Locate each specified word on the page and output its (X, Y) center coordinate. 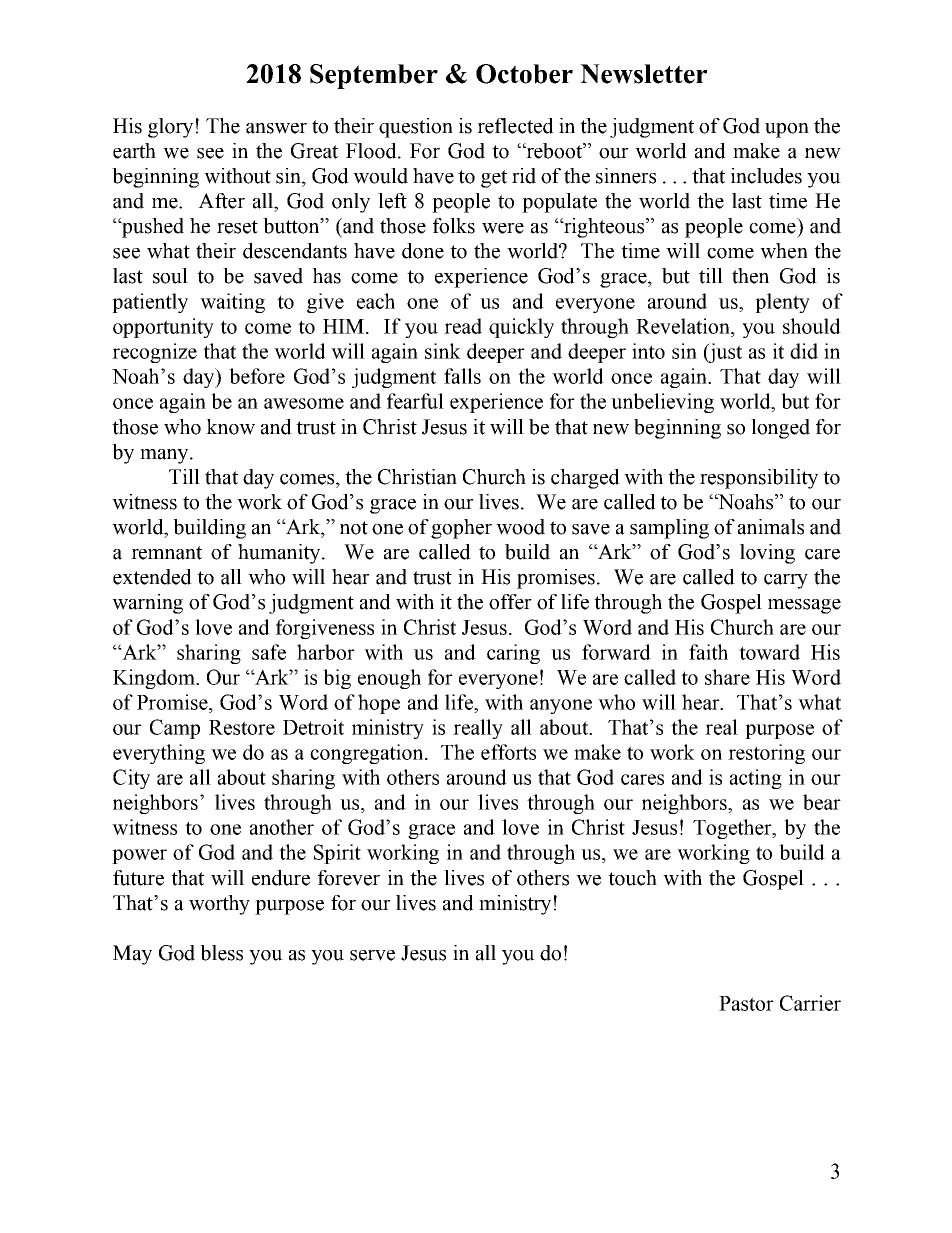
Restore (242, 727)
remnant (166, 553)
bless (221, 953)
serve (372, 955)
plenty (782, 303)
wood (520, 527)
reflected (515, 126)
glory (170, 128)
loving (767, 554)
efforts (508, 752)
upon (787, 130)
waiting (232, 303)
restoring (766, 754)
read (463, 326)
